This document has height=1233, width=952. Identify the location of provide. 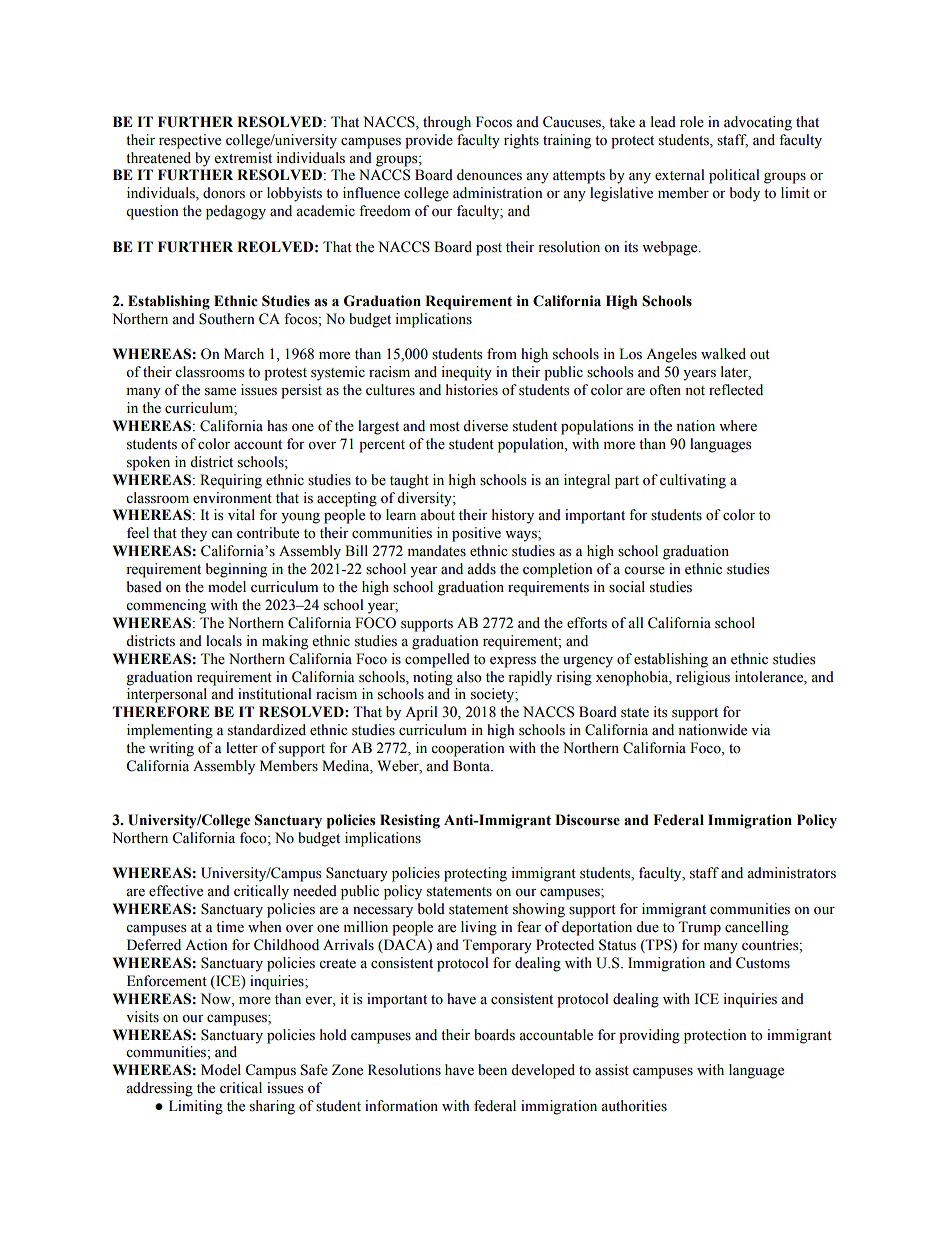
(429, 141).
